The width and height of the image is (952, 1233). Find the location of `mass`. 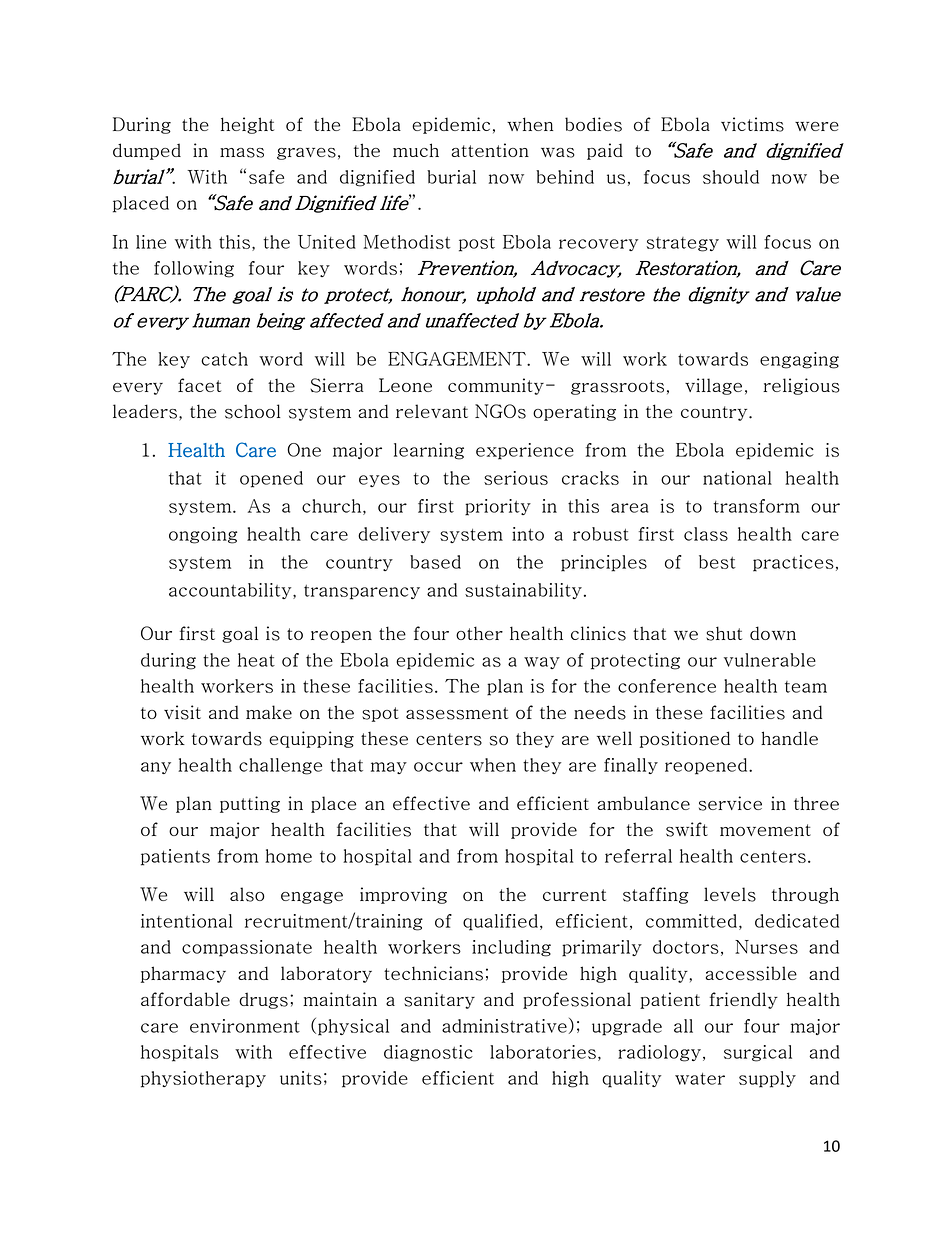

mass is located at coordinates (242, 153).
